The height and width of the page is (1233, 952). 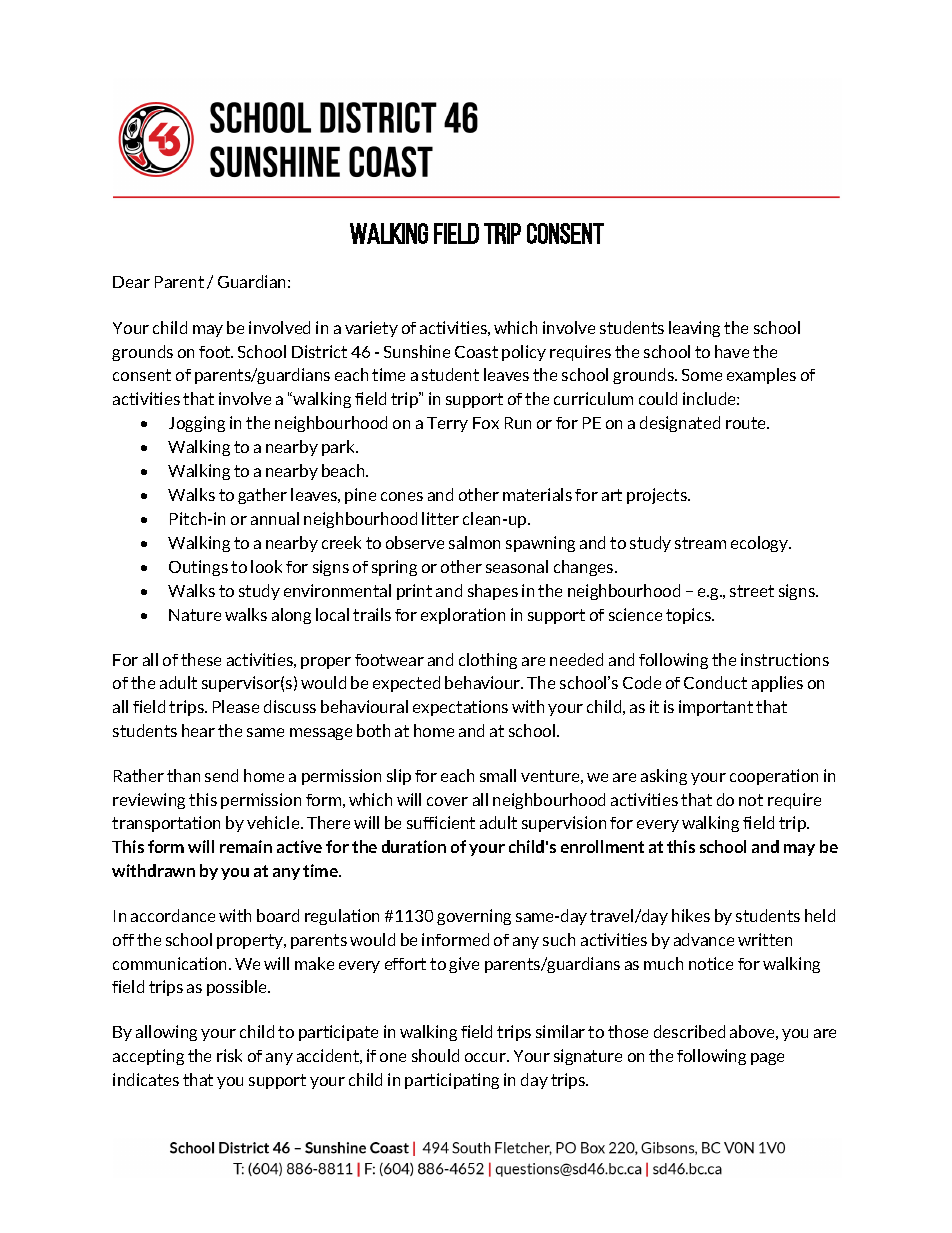 I want to click on Jogging, so click(x=197, y=424).
